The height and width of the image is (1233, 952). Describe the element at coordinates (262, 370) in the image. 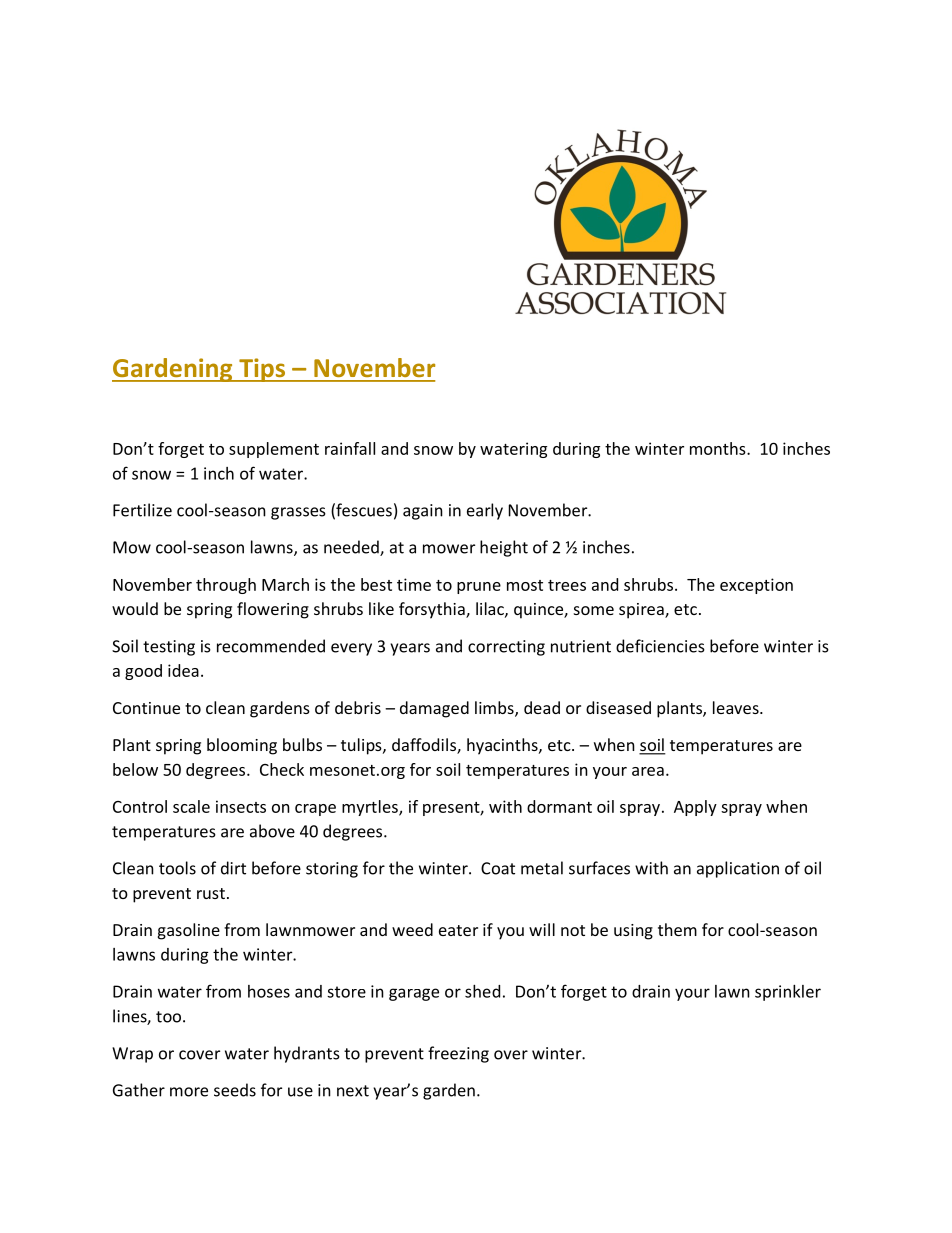

I see `Tips` at that location.
